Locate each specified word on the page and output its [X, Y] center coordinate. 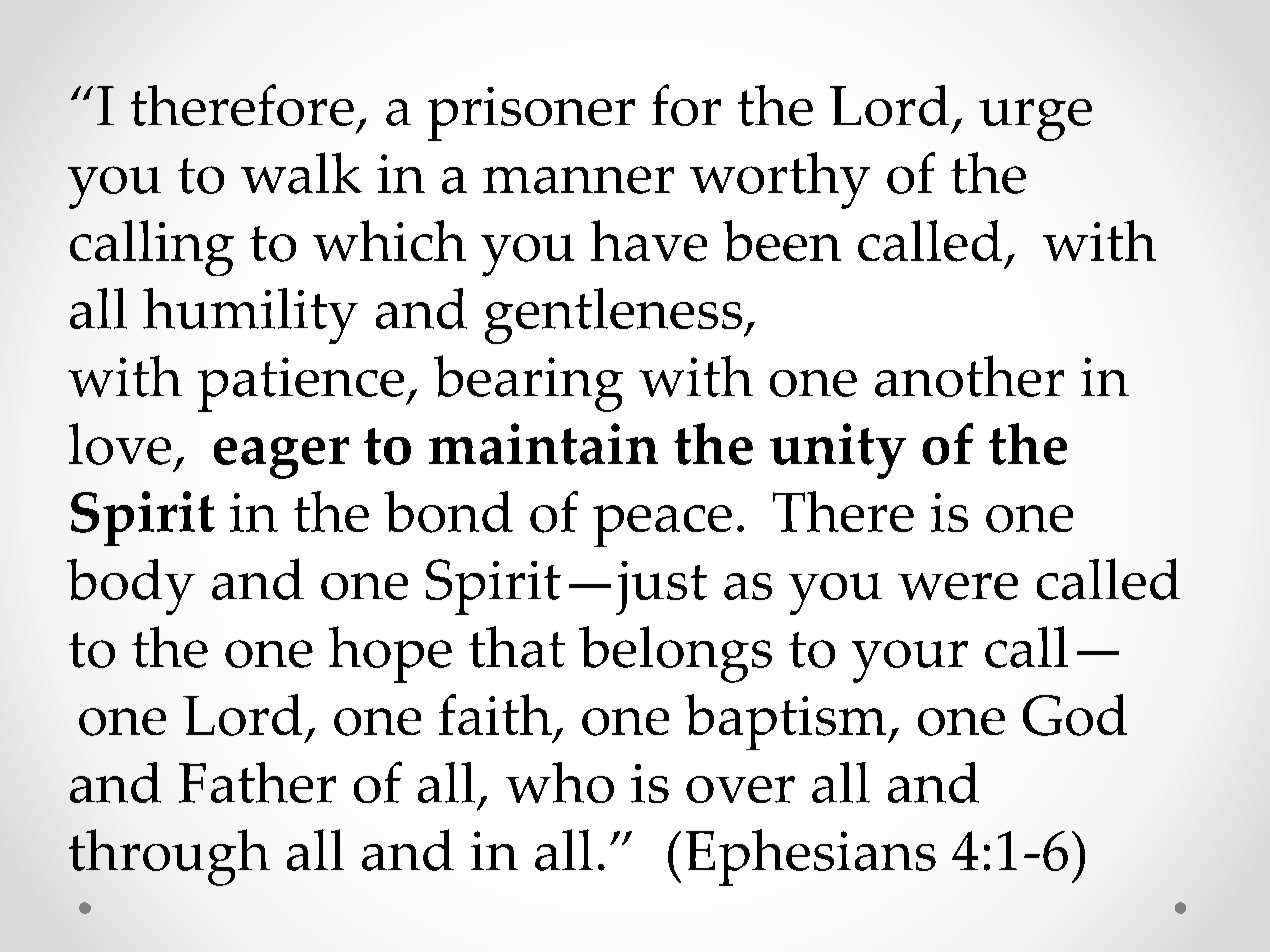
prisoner [531, 114]
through [169, 857]
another [969, 376]
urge [1035, 120]
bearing [528, 383]
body [131, 587]
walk [301, 173]
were [958, 586]
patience [302, 384]
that [517, 647]
